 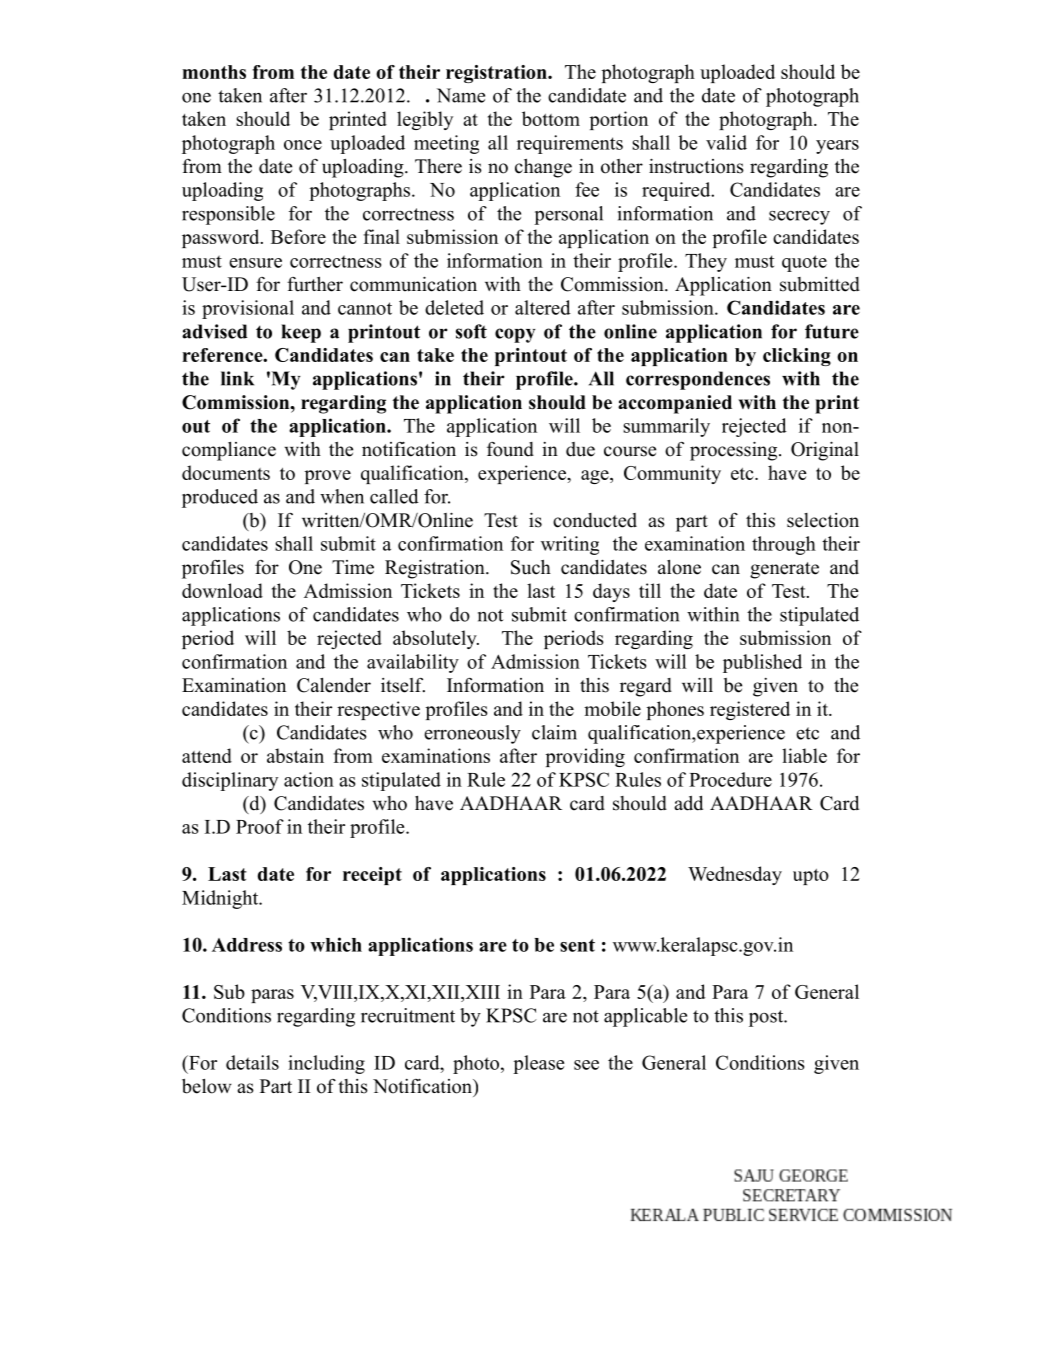 What do you see at coordinates (222, 590) in the image?
I see `download` at bounding box center [222, 590].
